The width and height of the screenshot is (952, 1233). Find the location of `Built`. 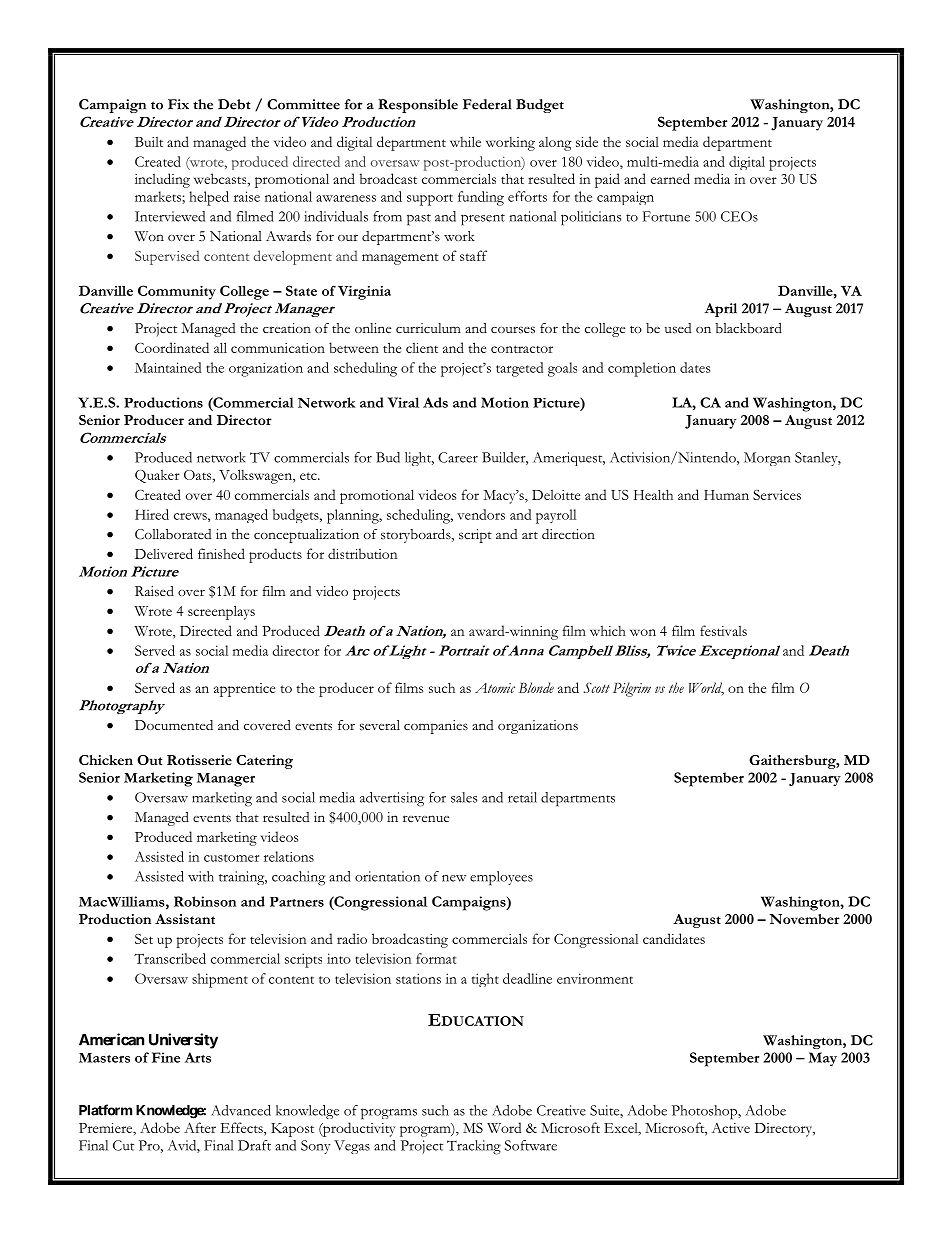

Built is located at coordinates (149, 142).
